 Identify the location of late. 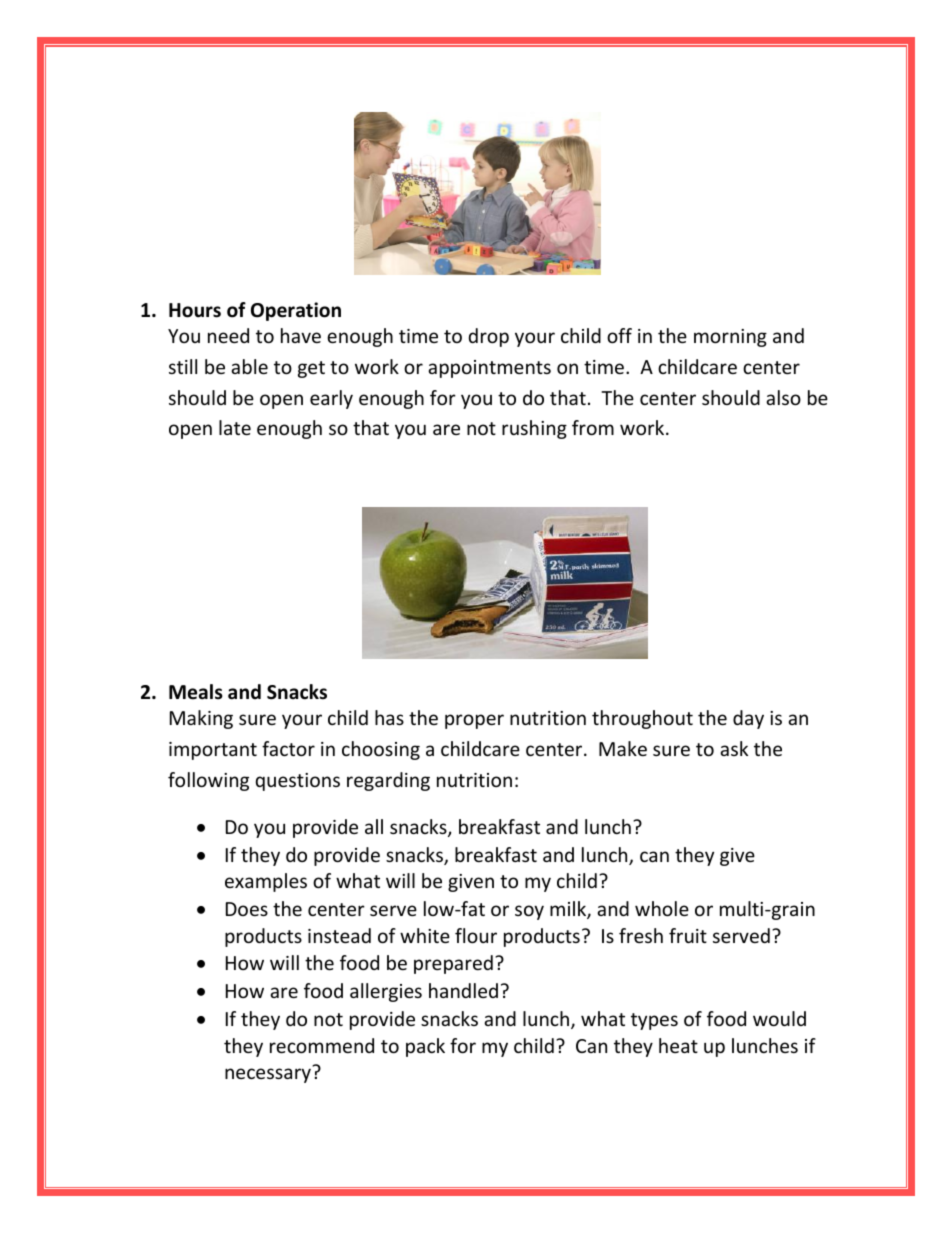
(235, 427).
